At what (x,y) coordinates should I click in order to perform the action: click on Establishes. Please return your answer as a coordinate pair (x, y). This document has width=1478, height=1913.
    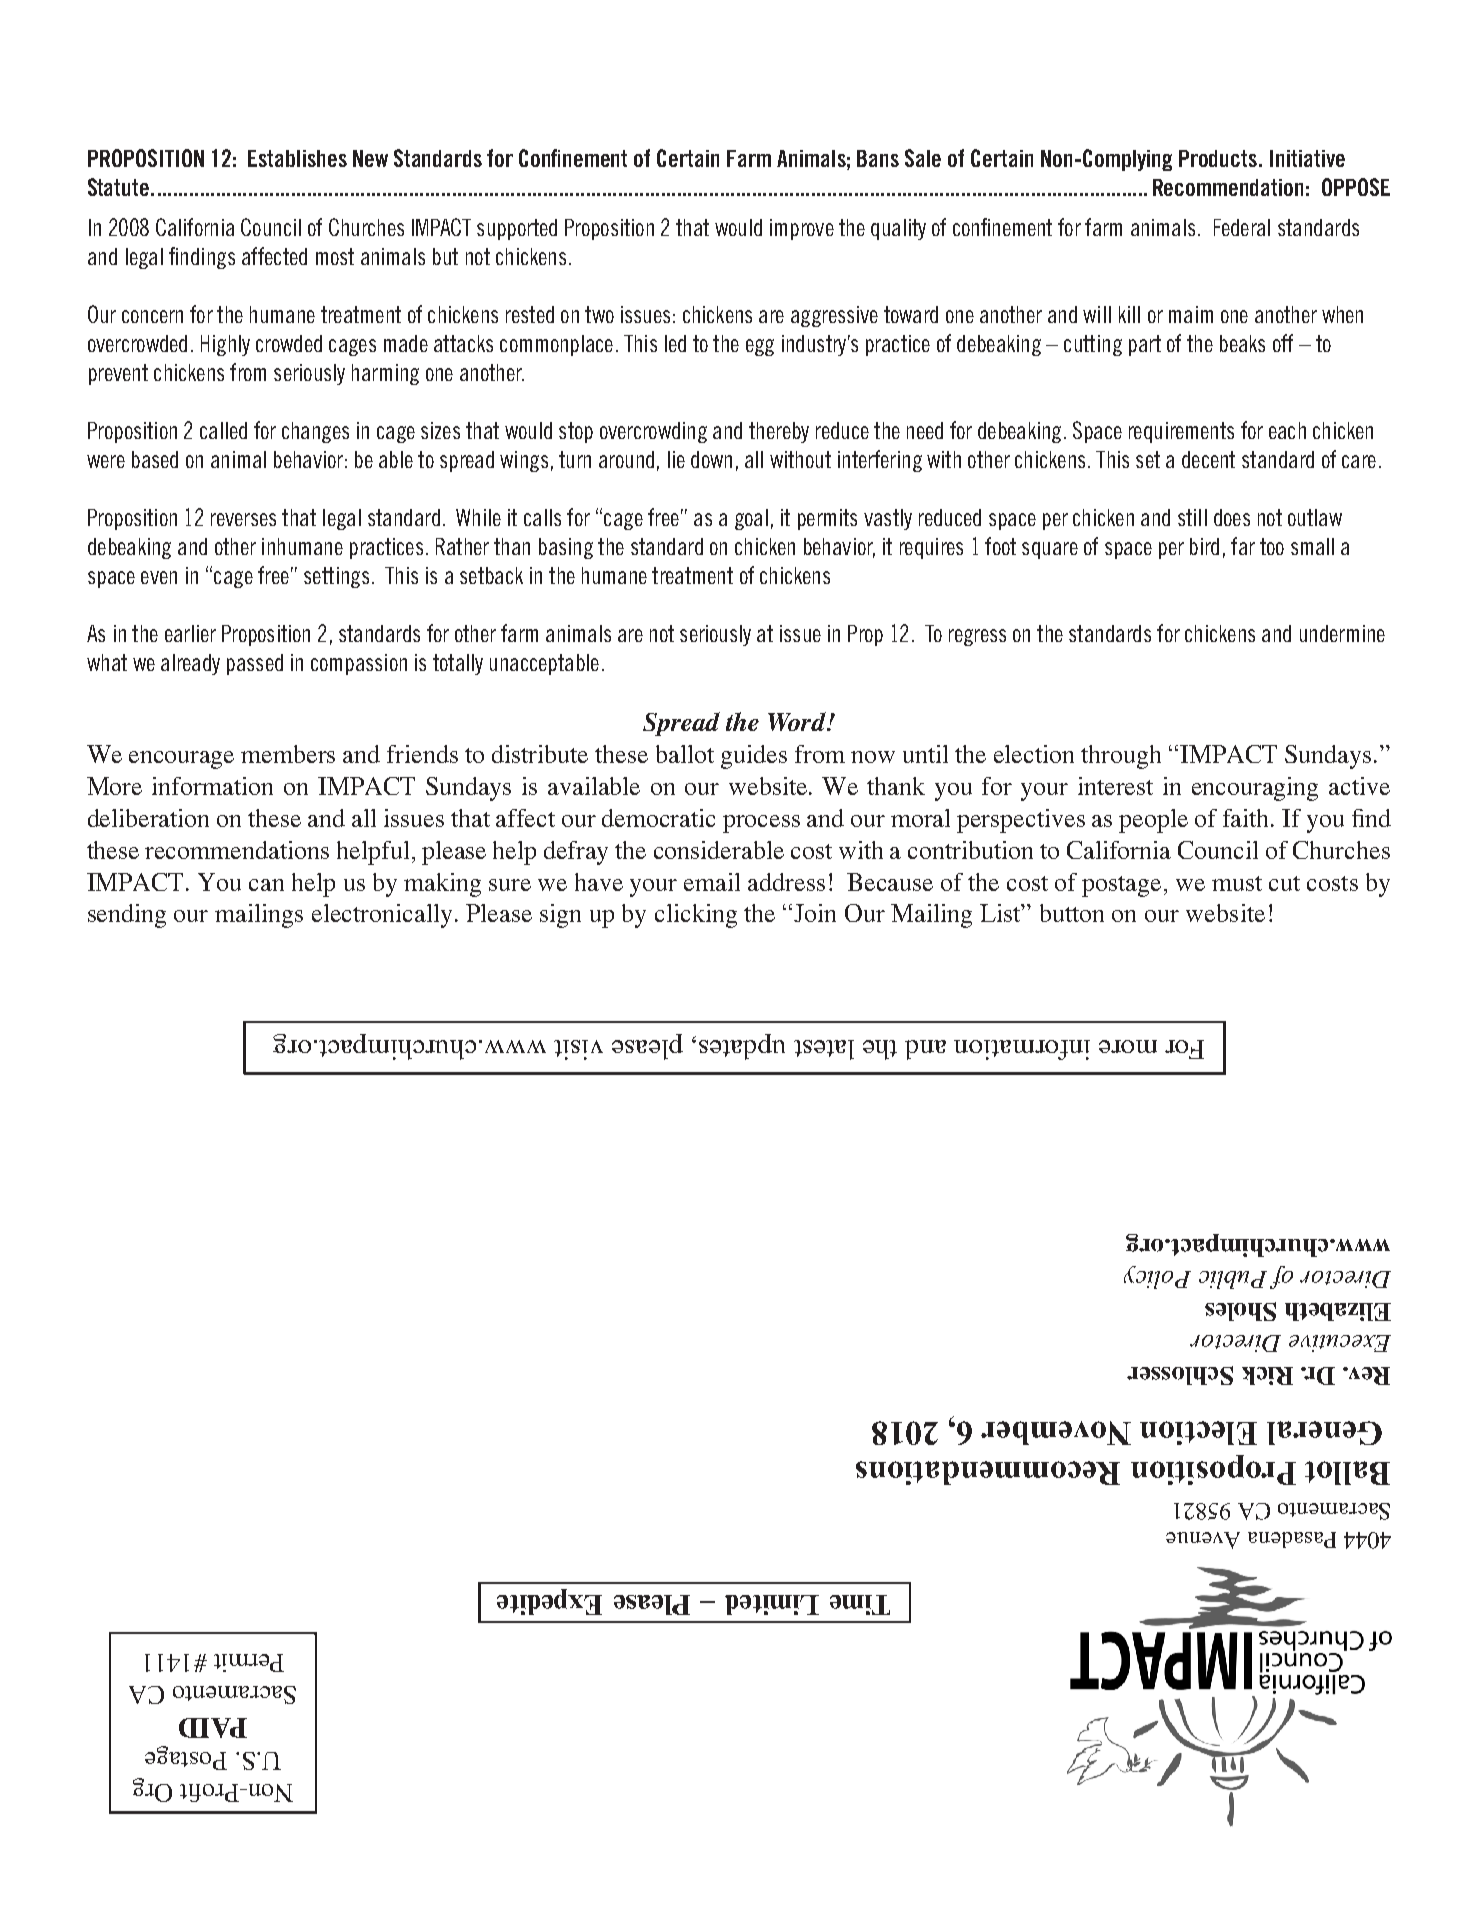
    Looking at the image, I should click on (297, 158).
